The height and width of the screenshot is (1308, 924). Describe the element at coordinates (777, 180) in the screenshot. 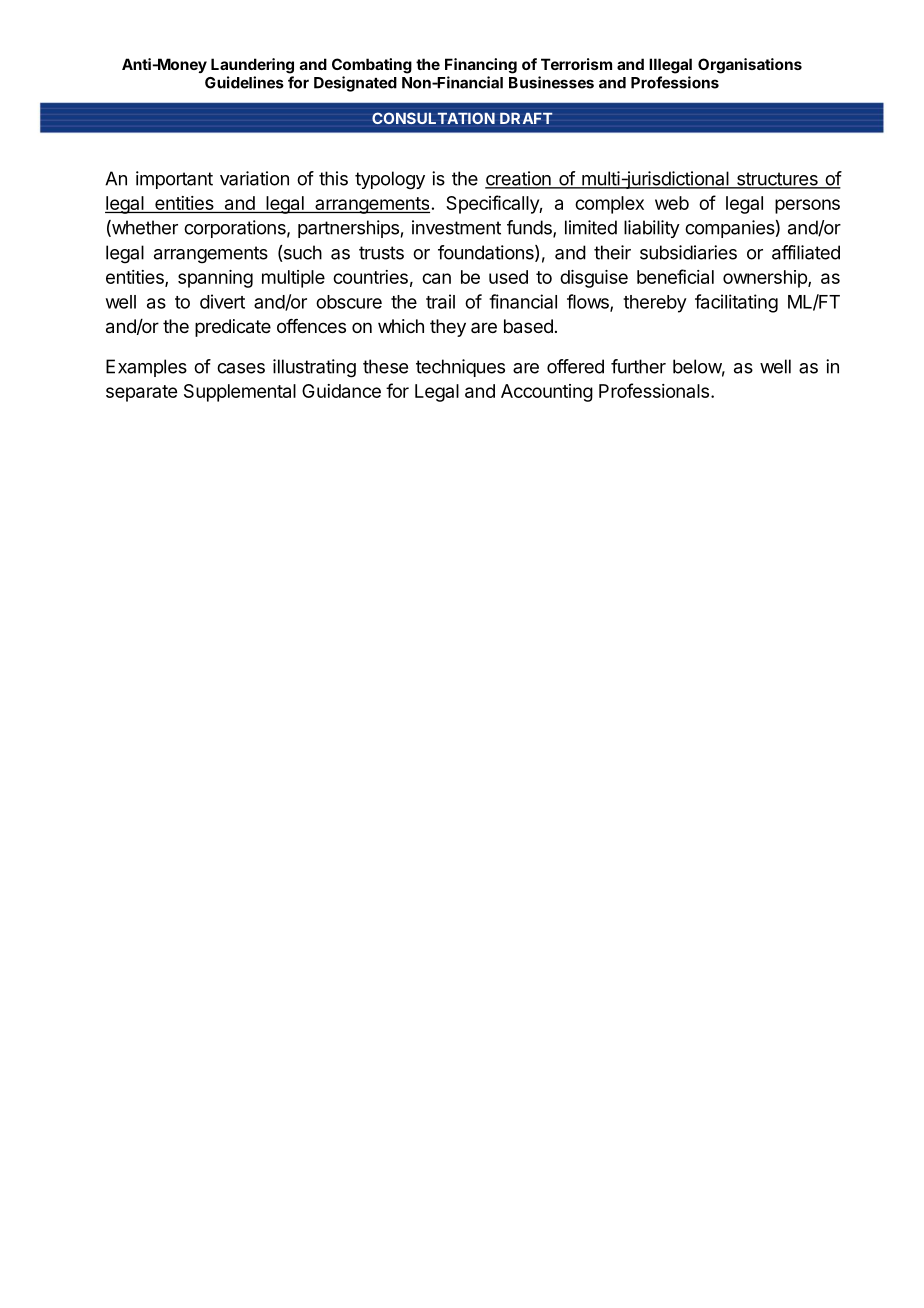

I see `structures` at that location.
